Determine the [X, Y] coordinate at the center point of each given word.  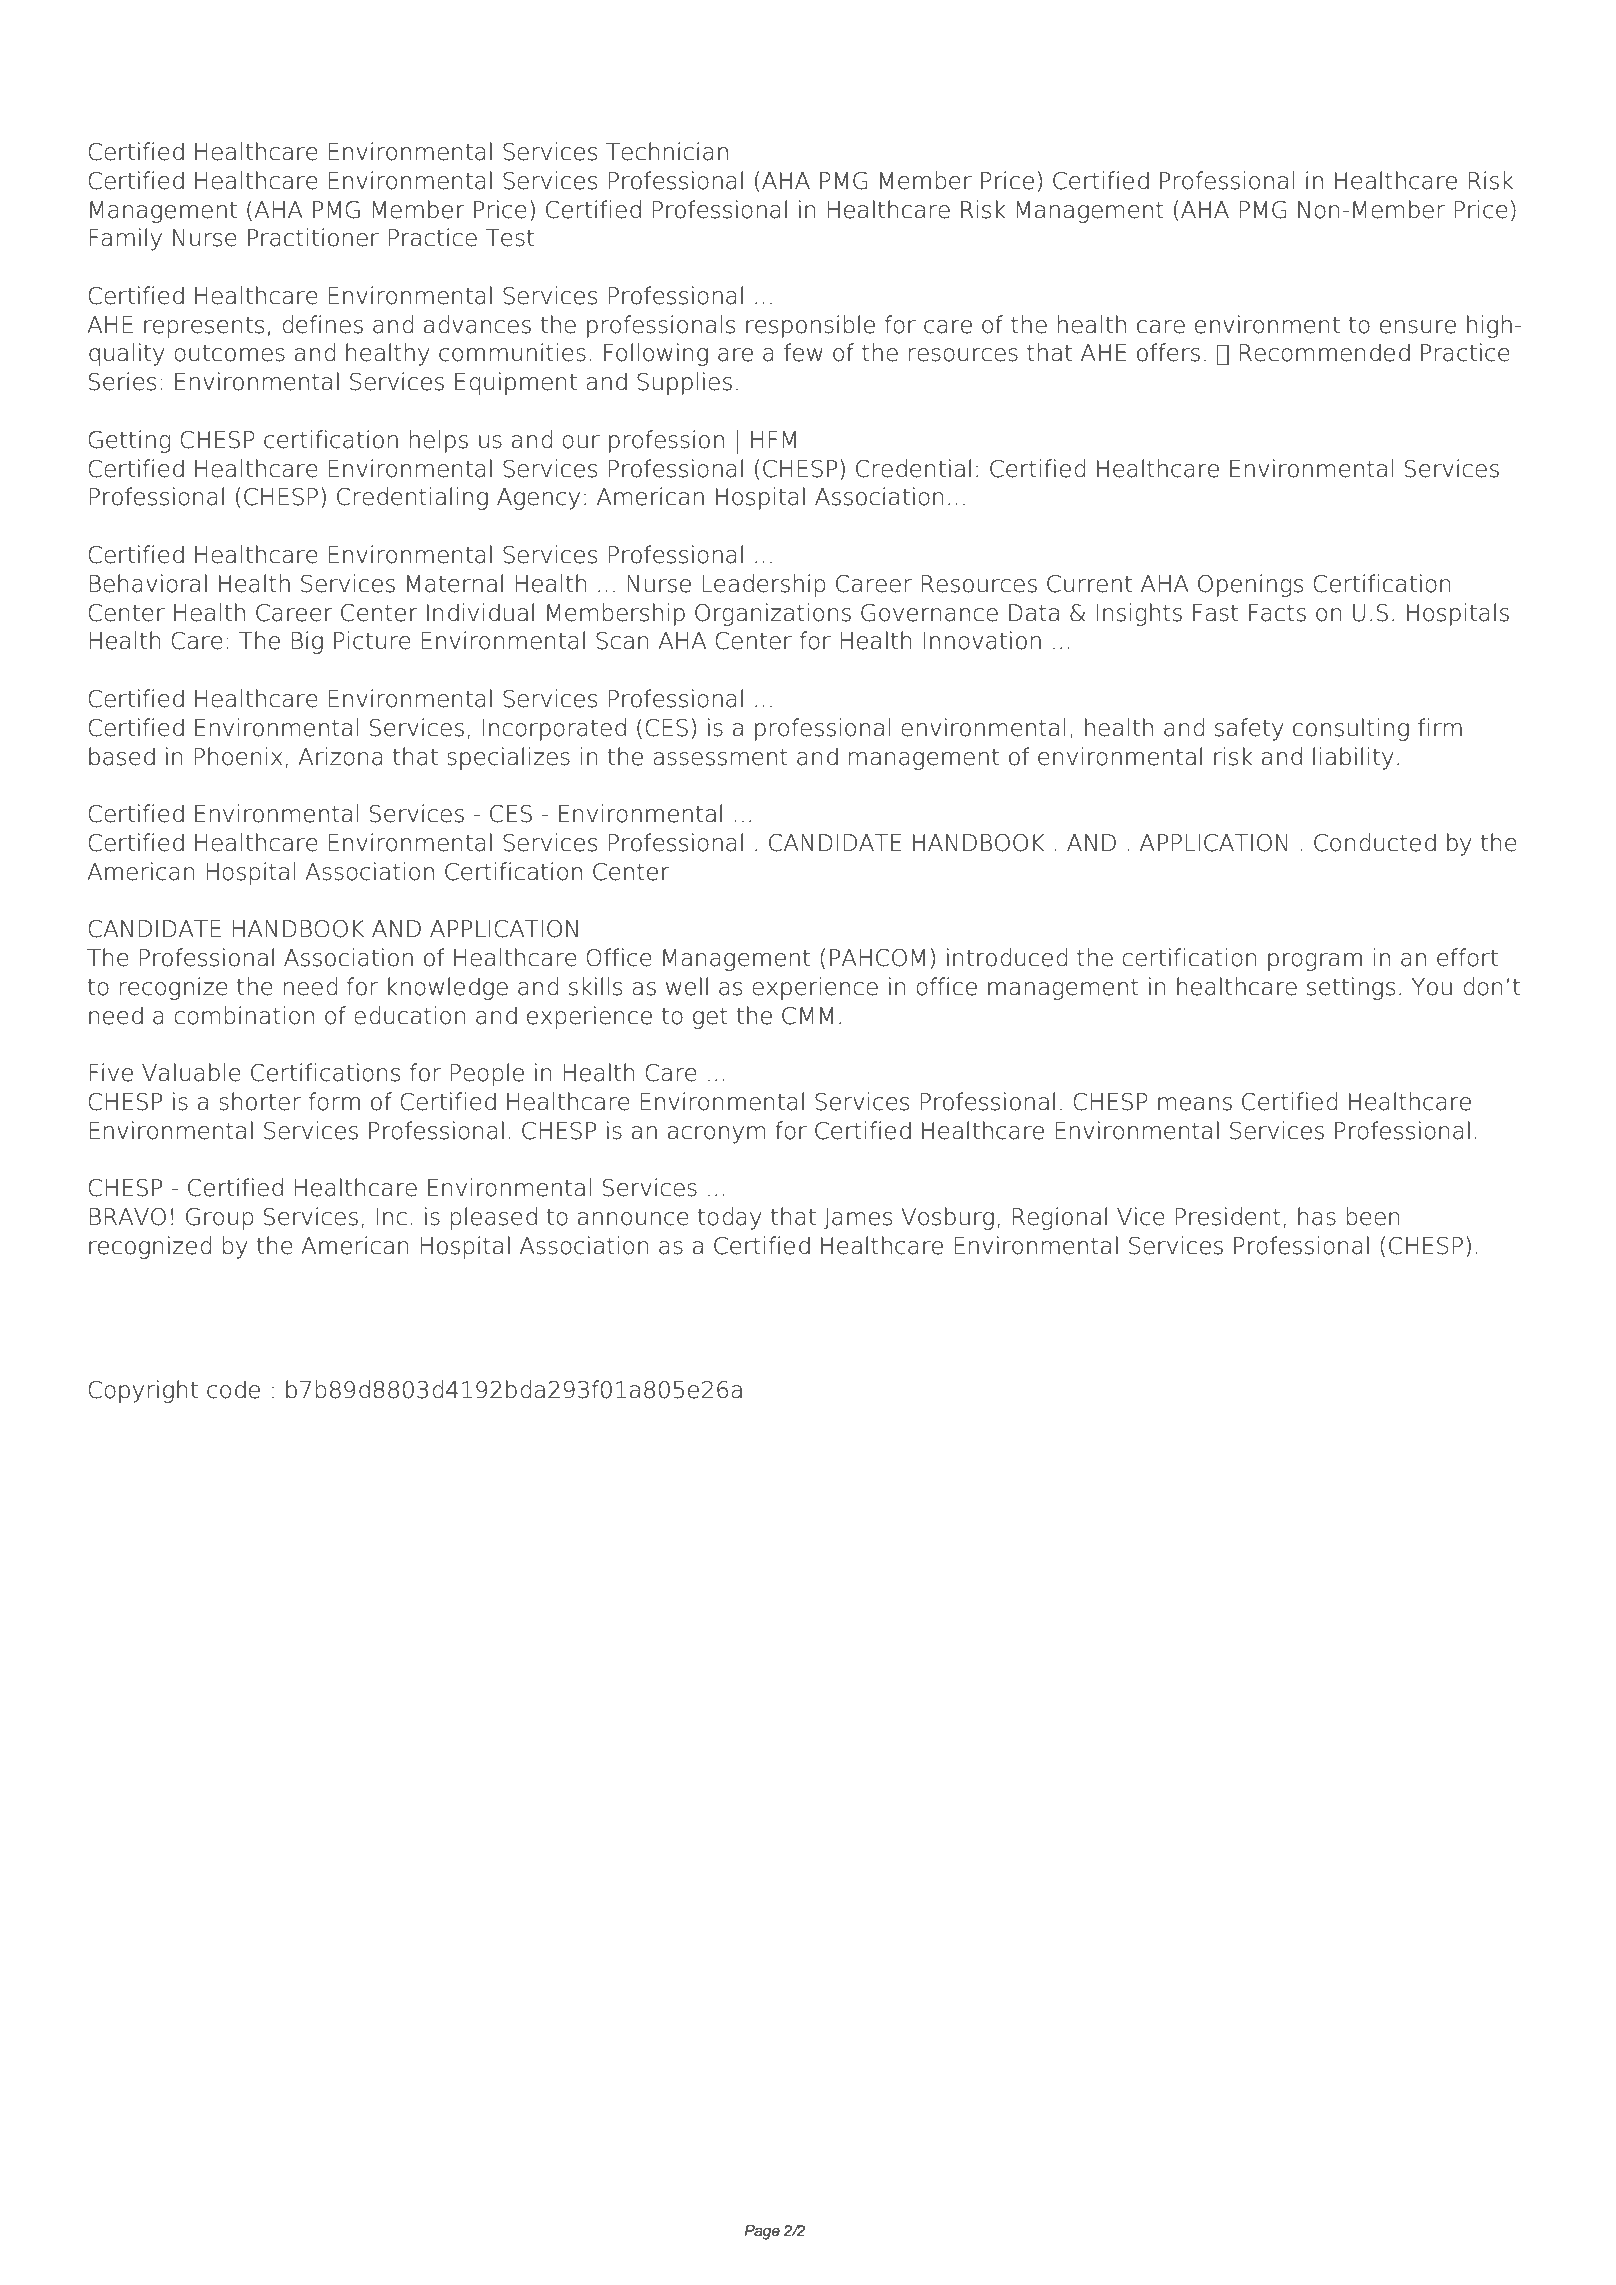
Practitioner [313, 237]
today [730, 1218]
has [1317, 1216]
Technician [667, 151]
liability [1353, 758]
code [233, 1389]
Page [762, 2232]
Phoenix [238, 756]
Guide [1236, 47]
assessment [720, 757]
